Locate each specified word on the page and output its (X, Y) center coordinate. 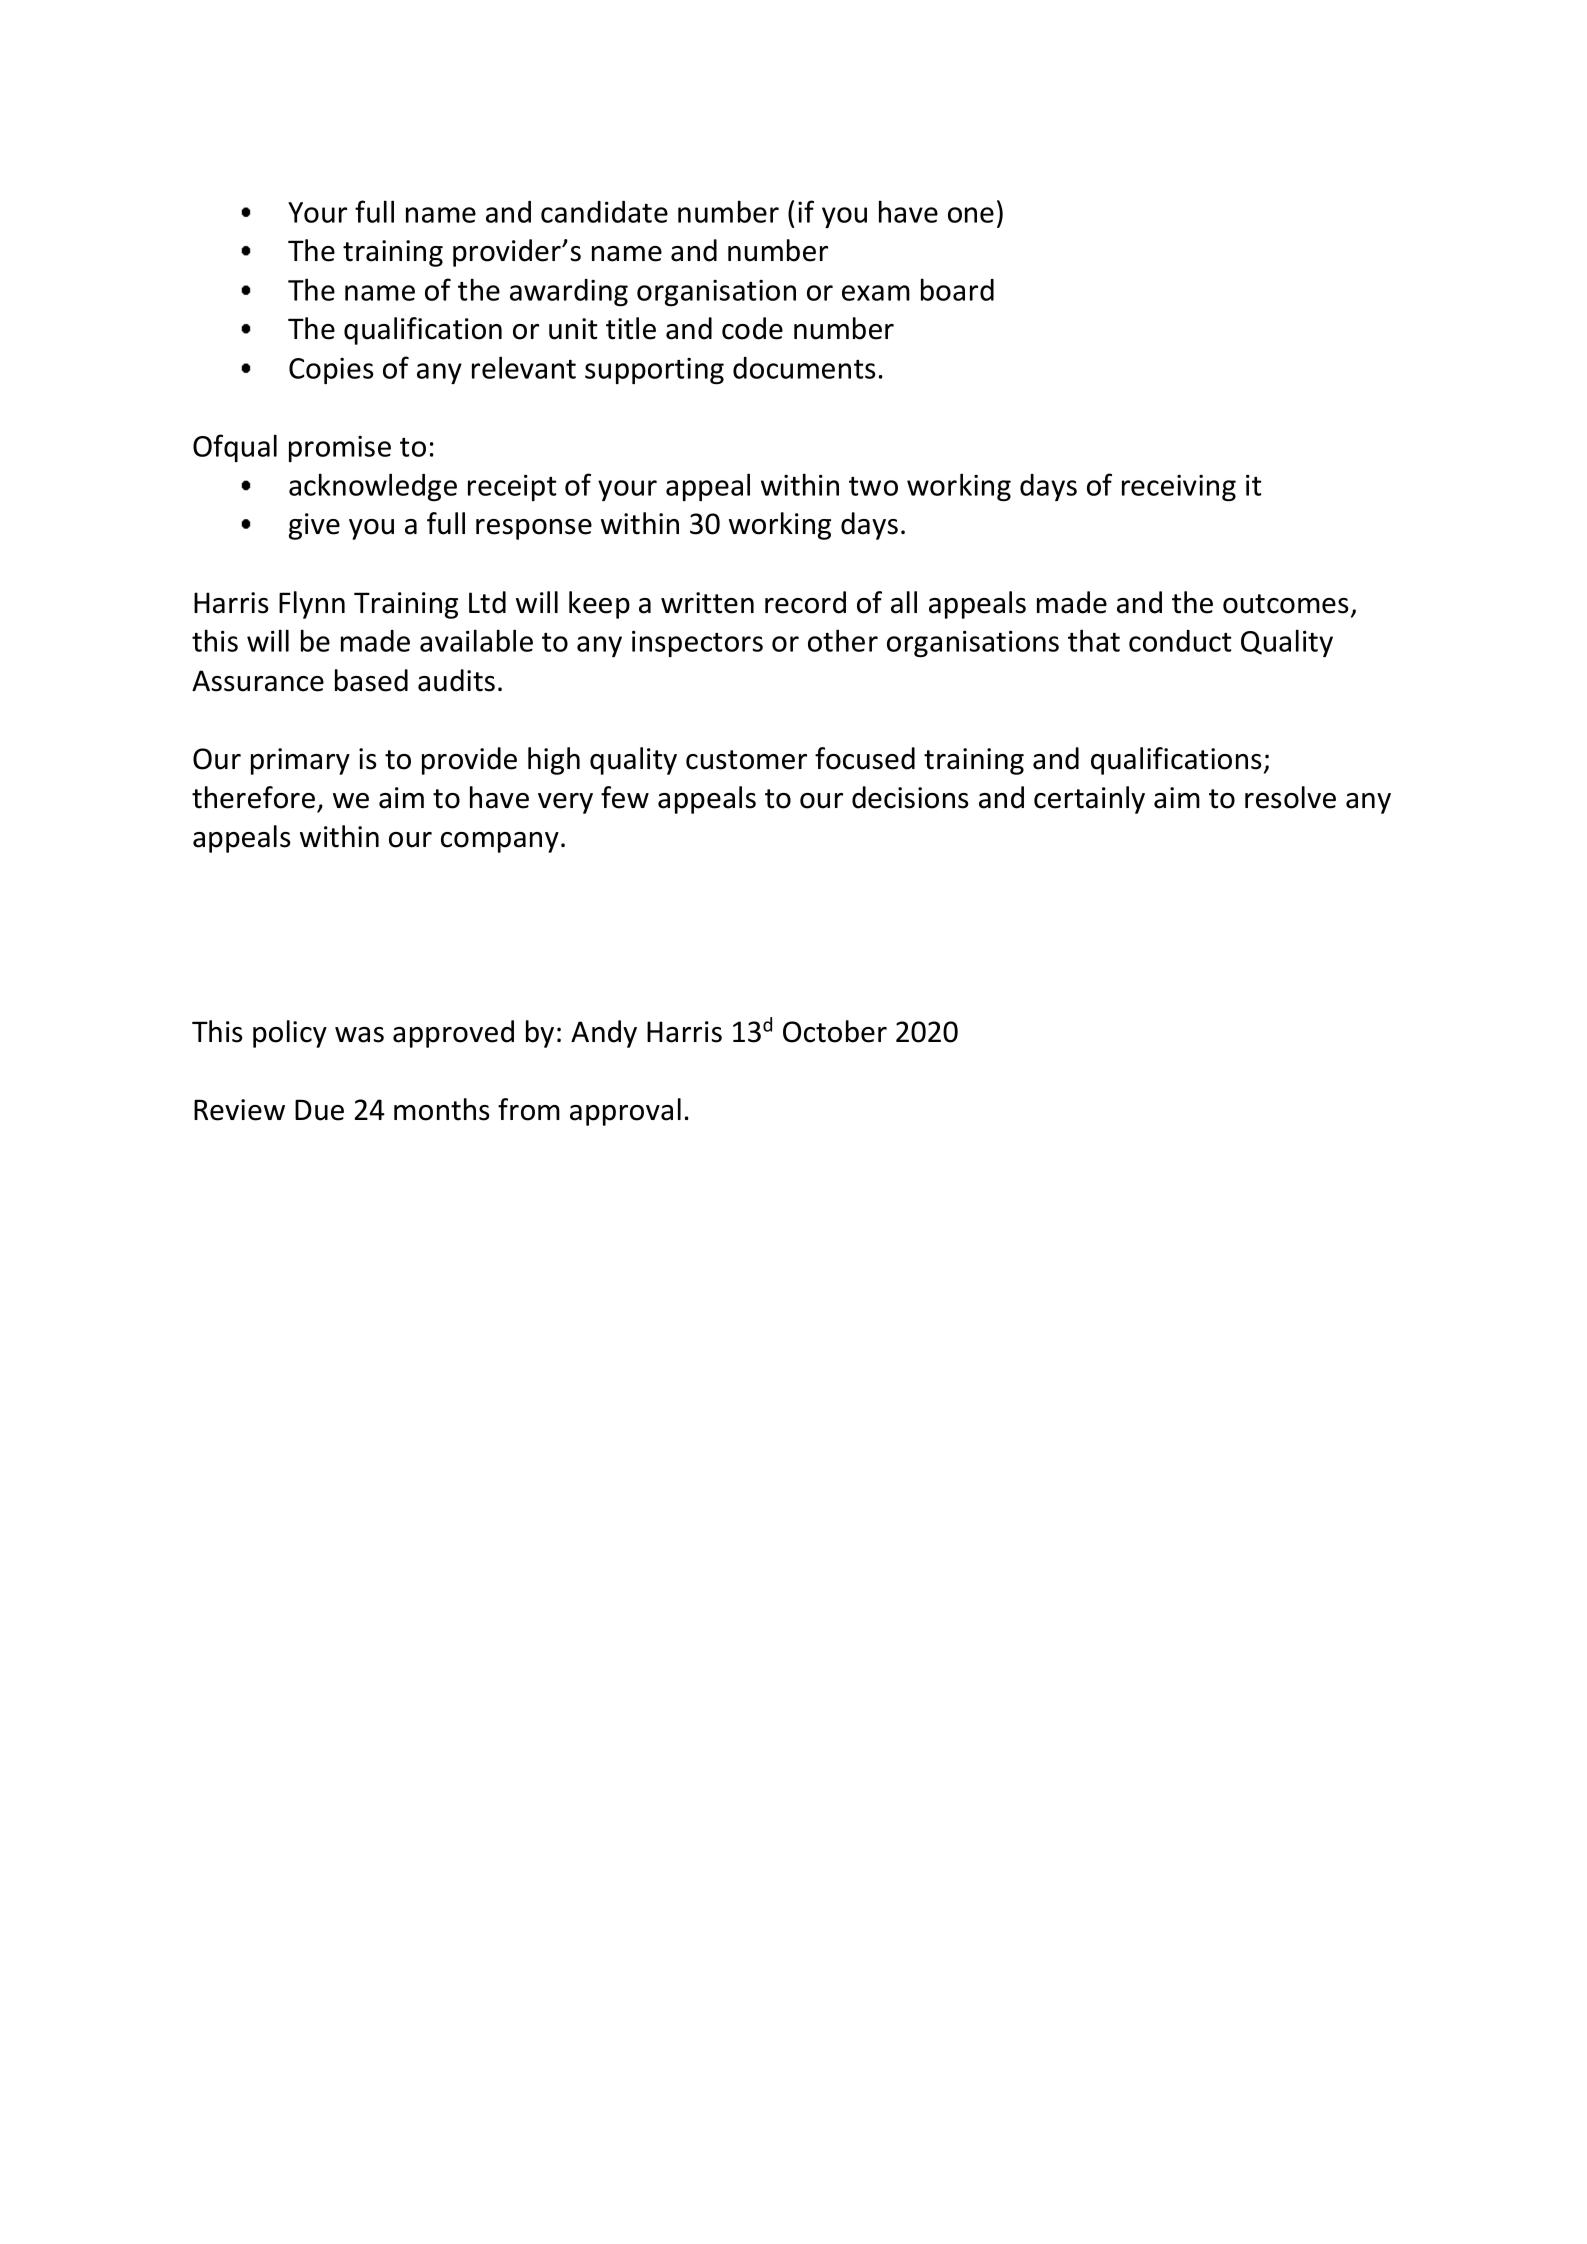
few (625, 797)
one (971, 215)
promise (340, 448)
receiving (1179, 488)
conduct (1180, 641)
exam (876, 293)
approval (625, 1112)
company (500, 842)
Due (319, 1110)
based (371, 680)
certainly (1089, 800)
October (835, 1031)
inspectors (697, 643)
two (873, 486)
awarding (569, 293)
